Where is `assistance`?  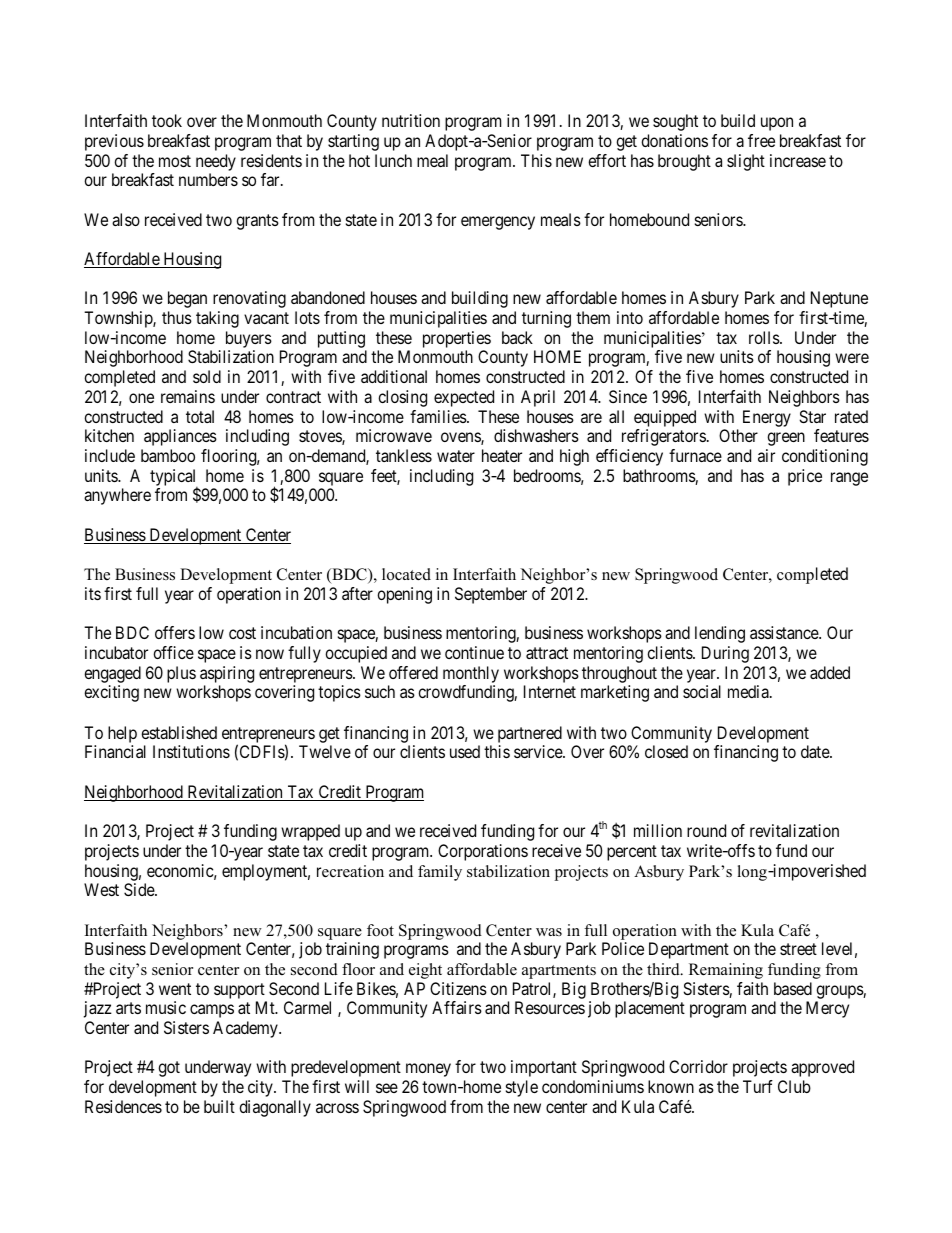
assistance is located at coordinates (785, 632).
